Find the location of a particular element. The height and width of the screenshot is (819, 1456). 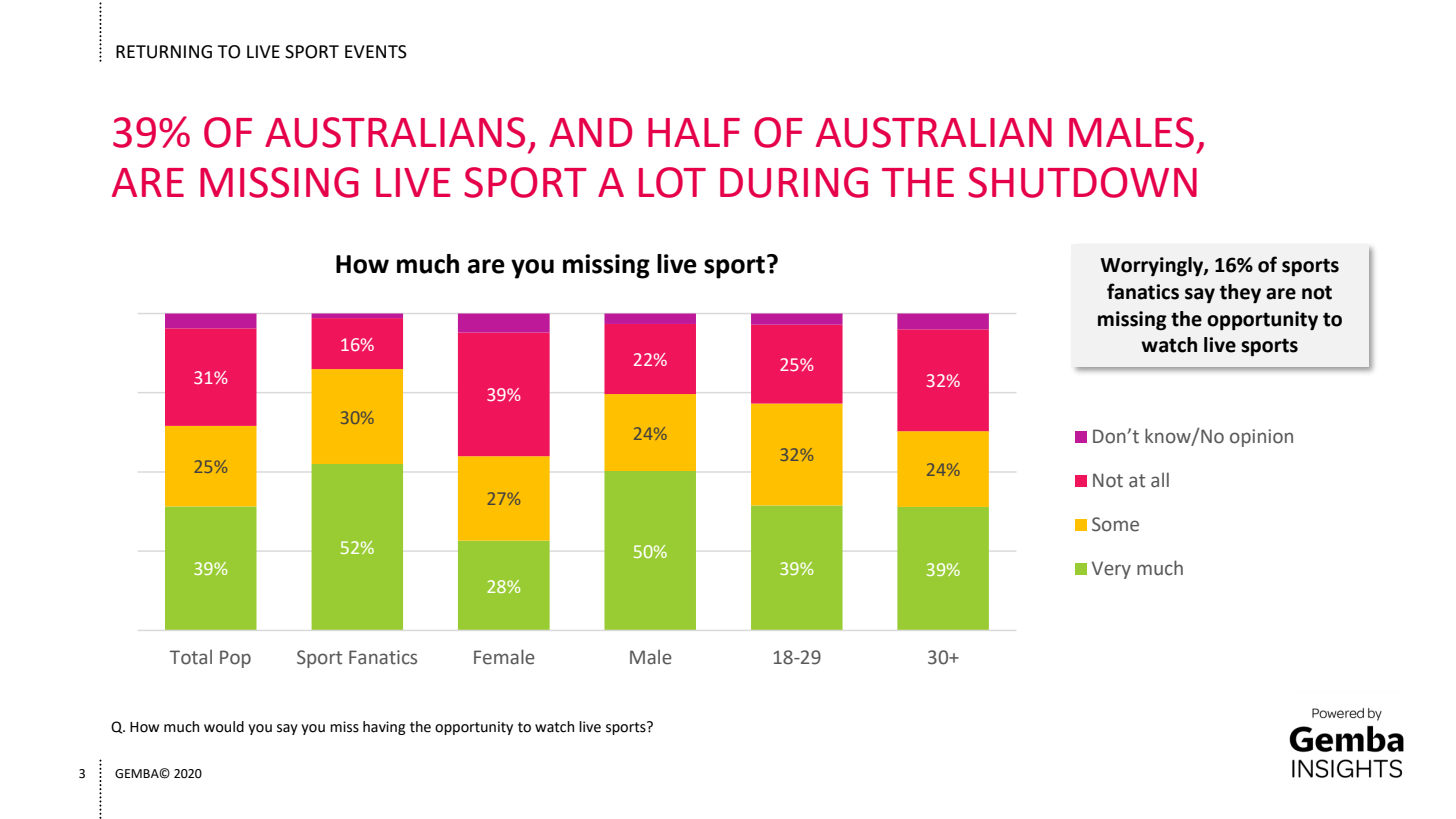

Total is located at coordinates (191, 657).
